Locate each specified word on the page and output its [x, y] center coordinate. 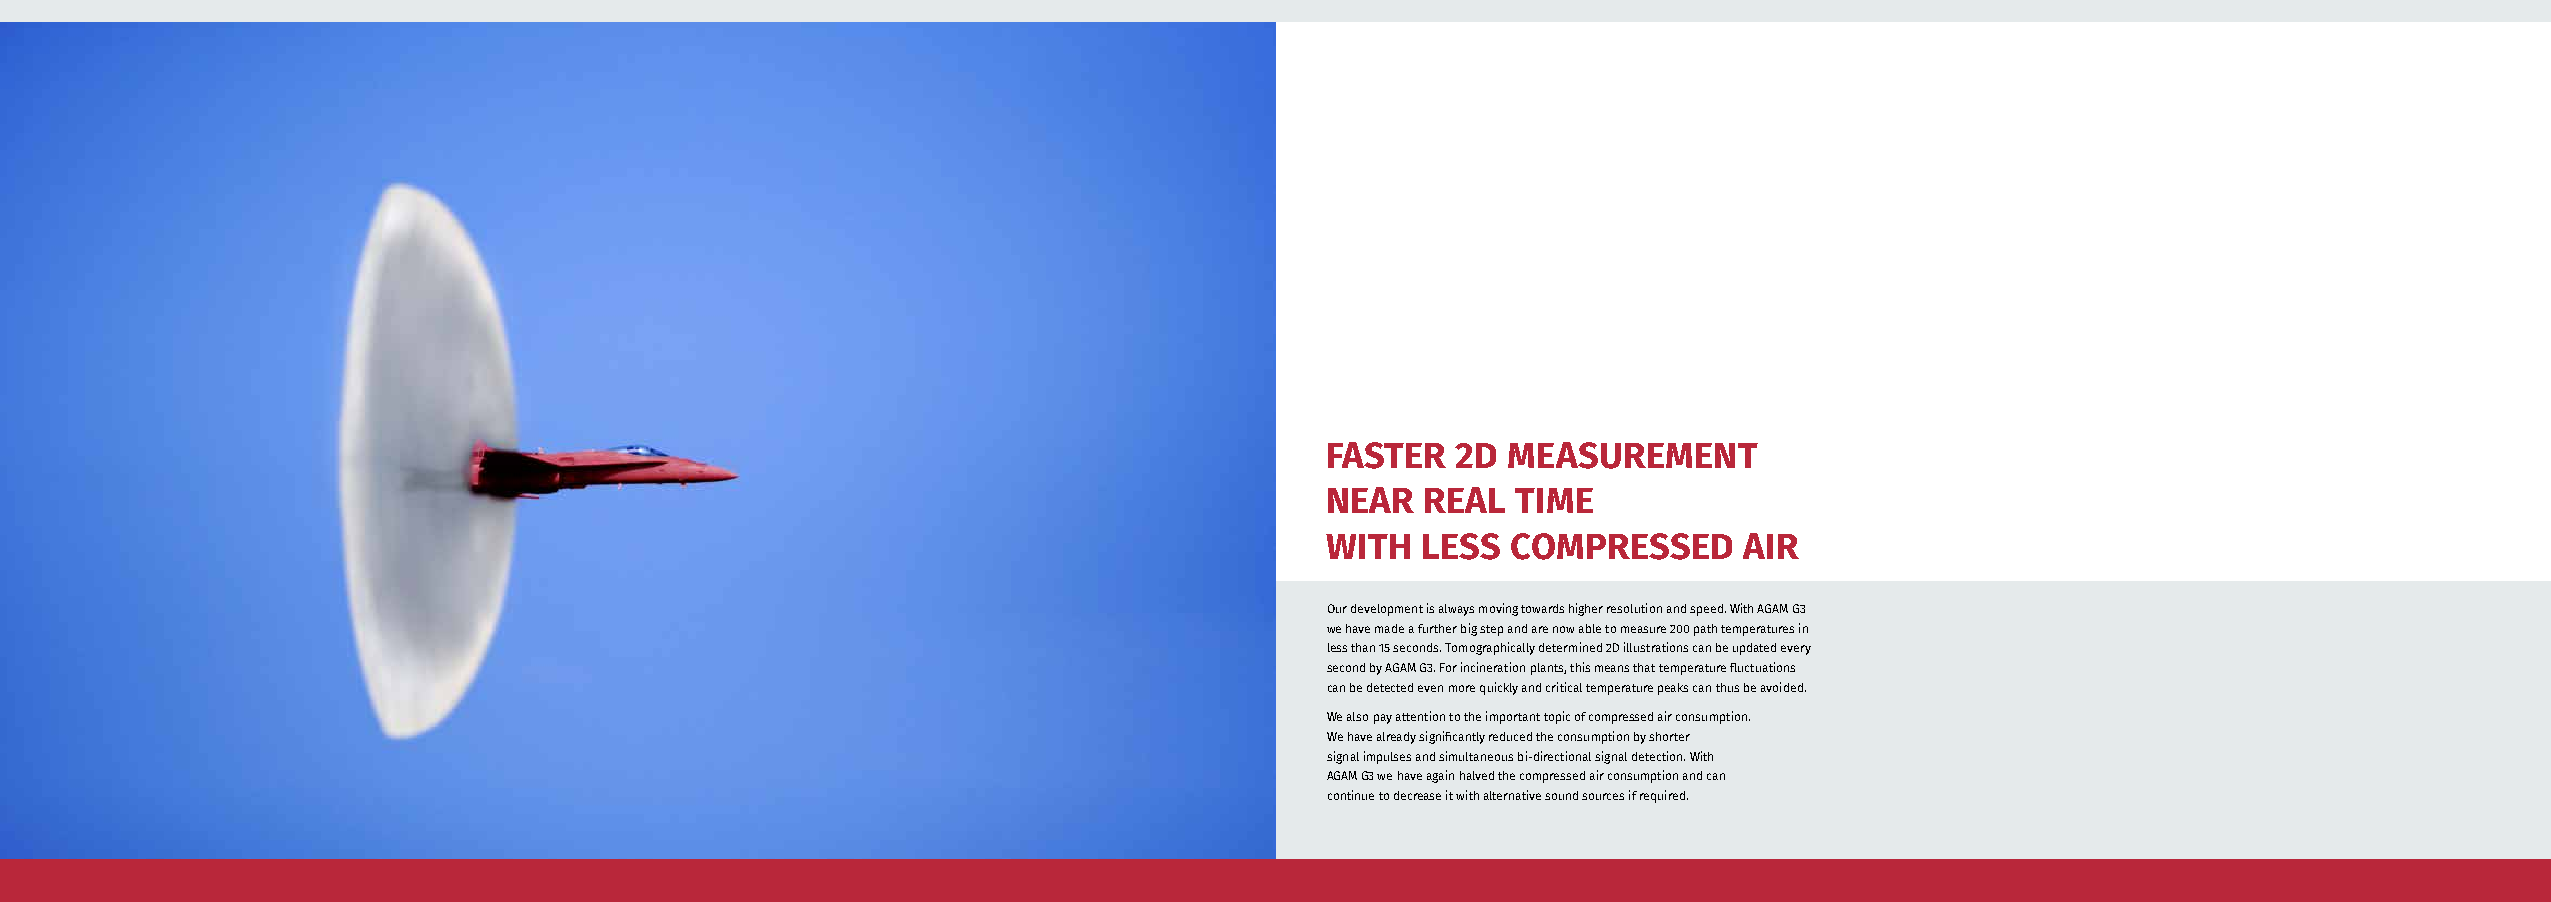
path [1705, 630]
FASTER [1387, 455]
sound [1561, 795]
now [1563, 629]
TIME [1554, 500]
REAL [1465, 500]
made [1389, 628]
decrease [1417, 795]
